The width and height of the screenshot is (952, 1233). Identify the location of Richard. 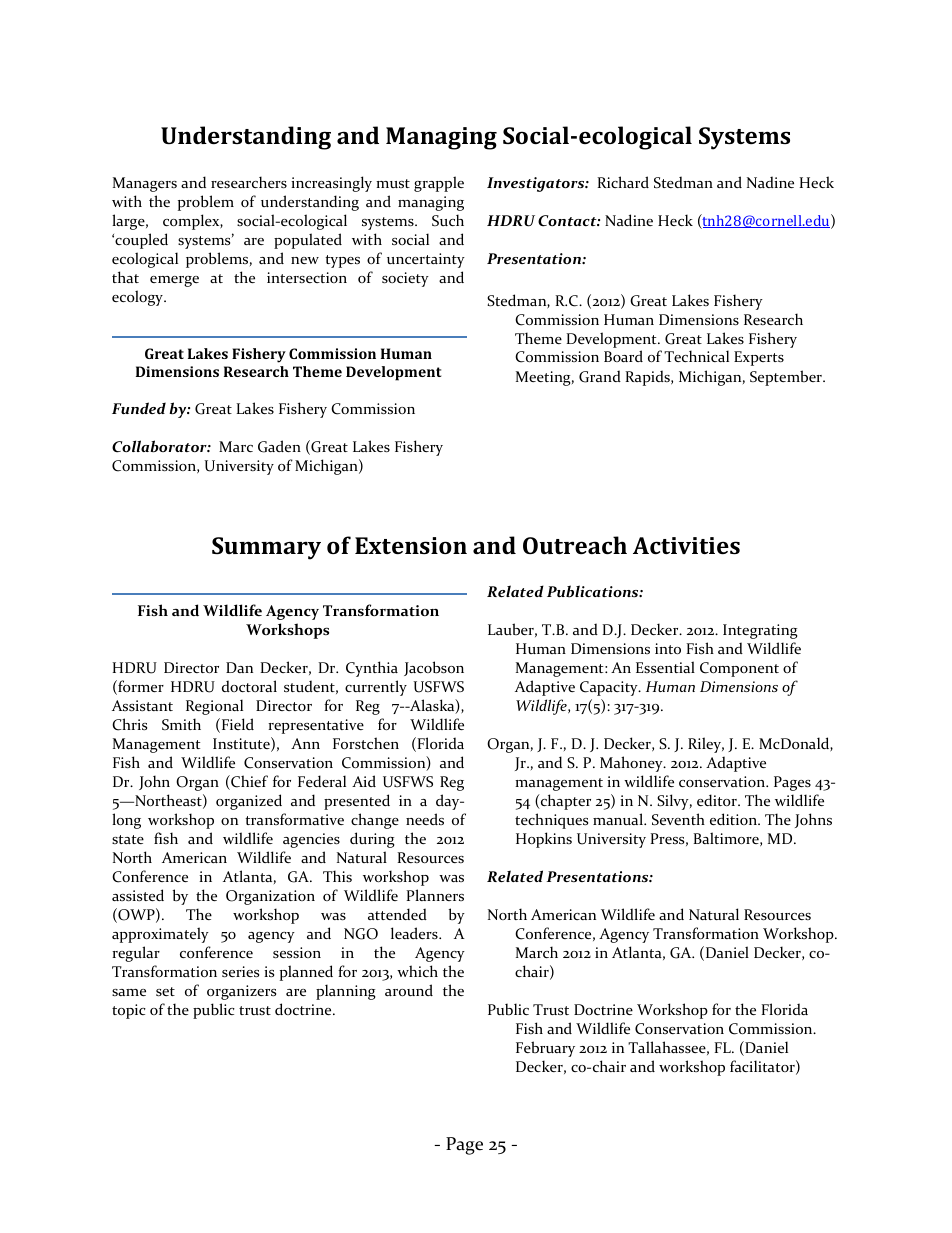
(623, 182).
